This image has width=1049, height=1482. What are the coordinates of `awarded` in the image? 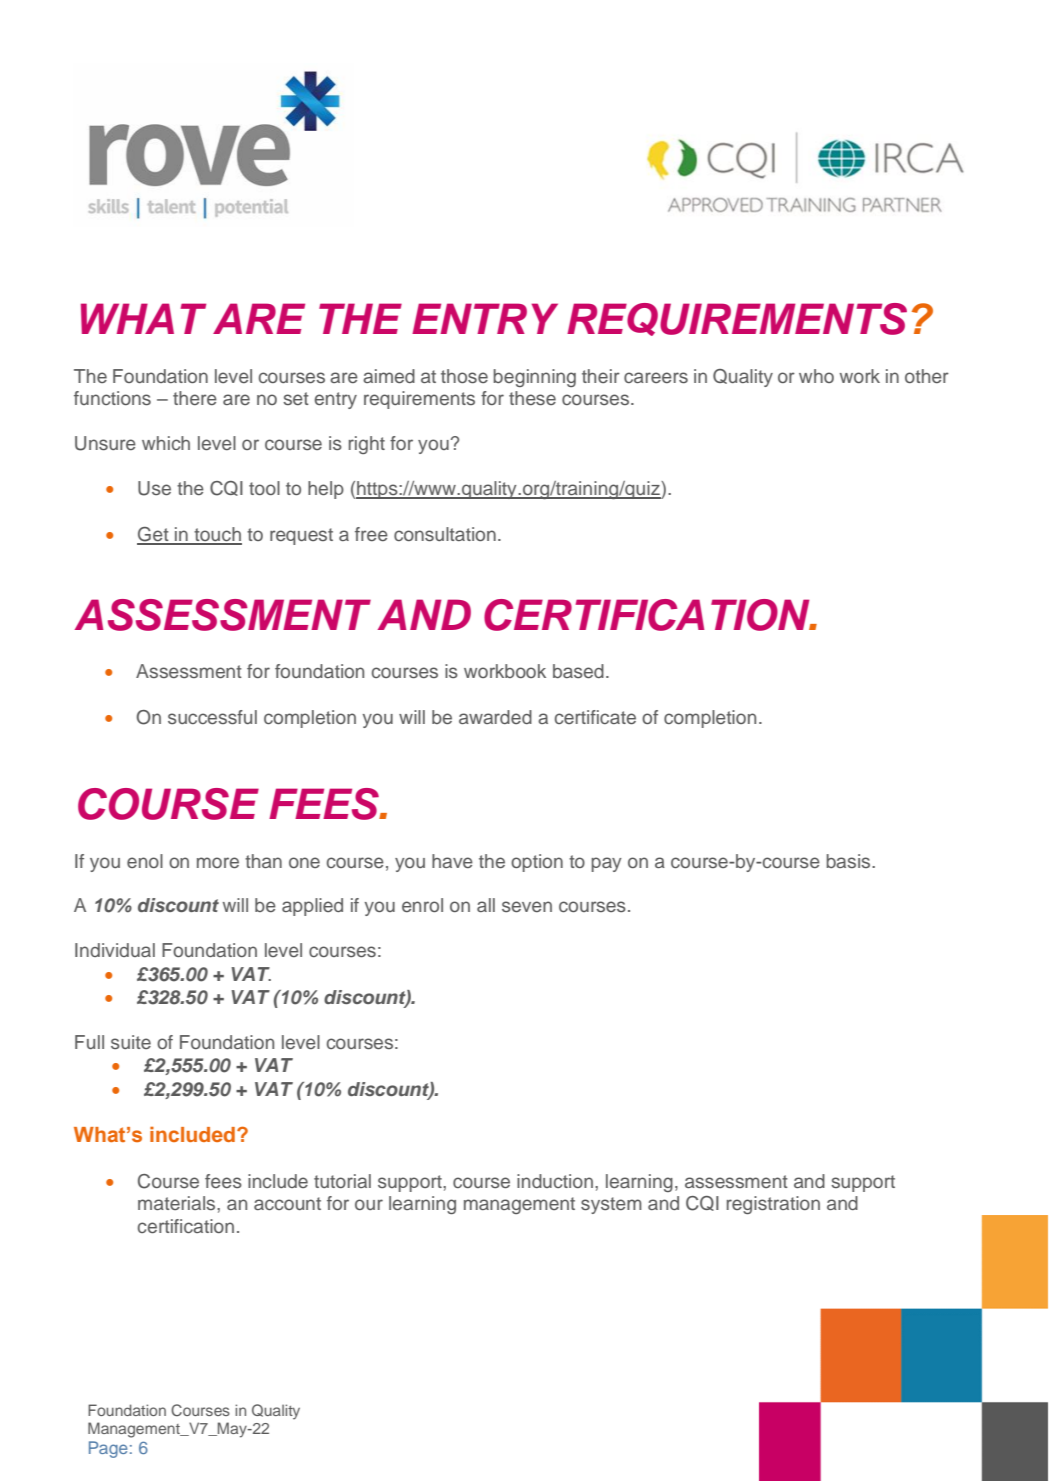 It's located at (495, 717).
